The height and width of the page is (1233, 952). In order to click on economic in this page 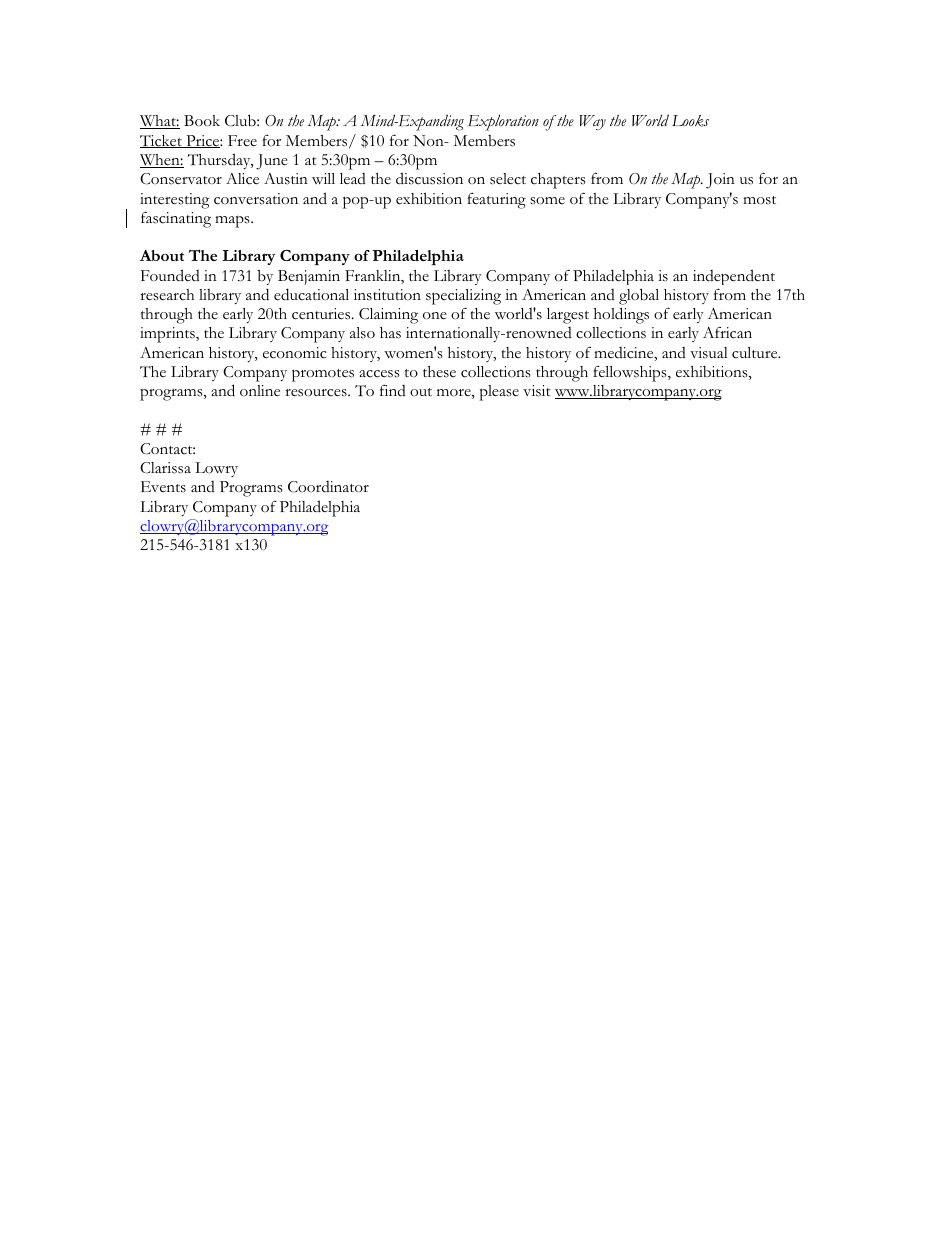, I will do `click(294, 353)`.
